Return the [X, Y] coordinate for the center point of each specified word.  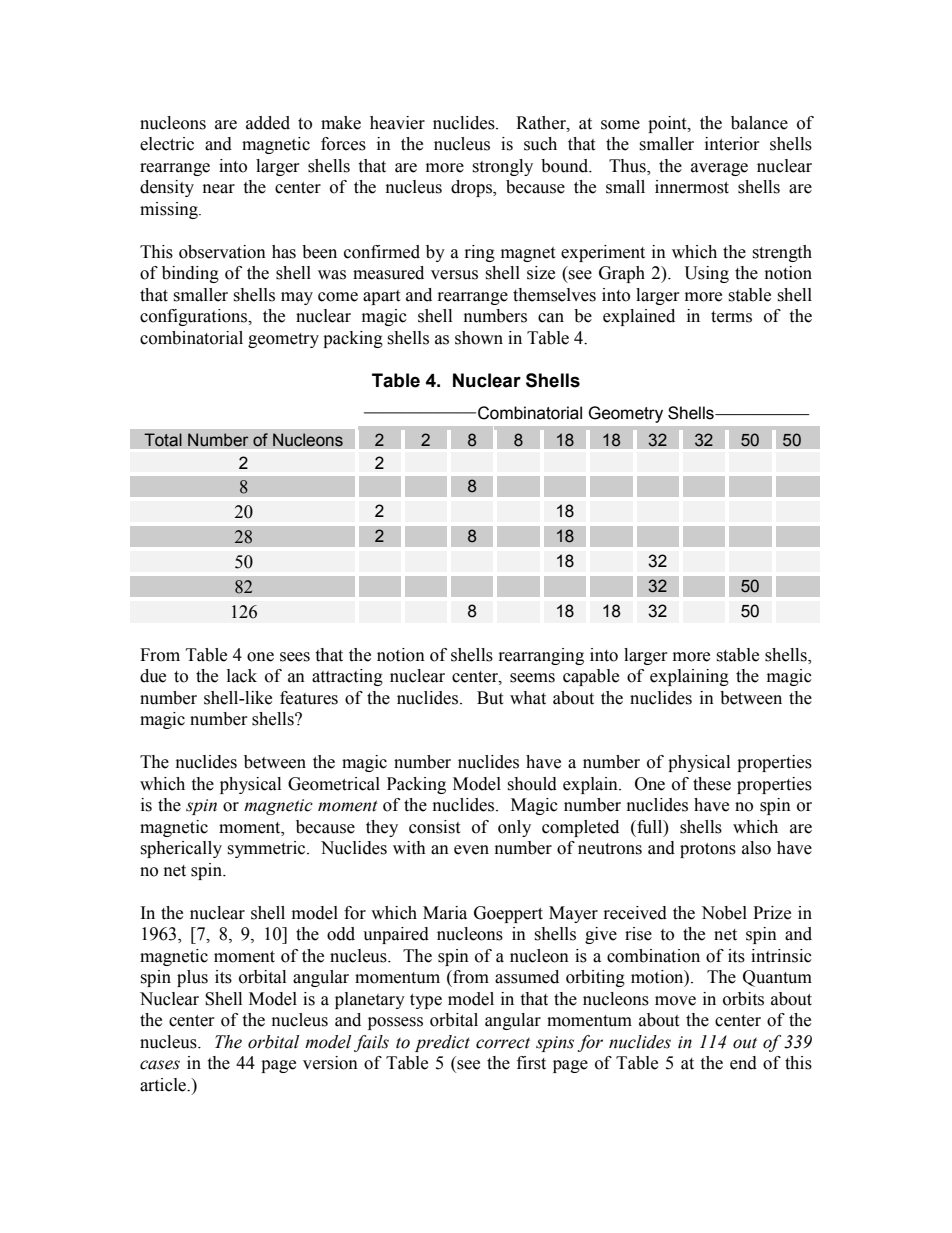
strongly [502, 167]
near [219, 189]
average [719, 169]
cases [160, 1065]
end [743, 1063]
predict [442, 1043]
